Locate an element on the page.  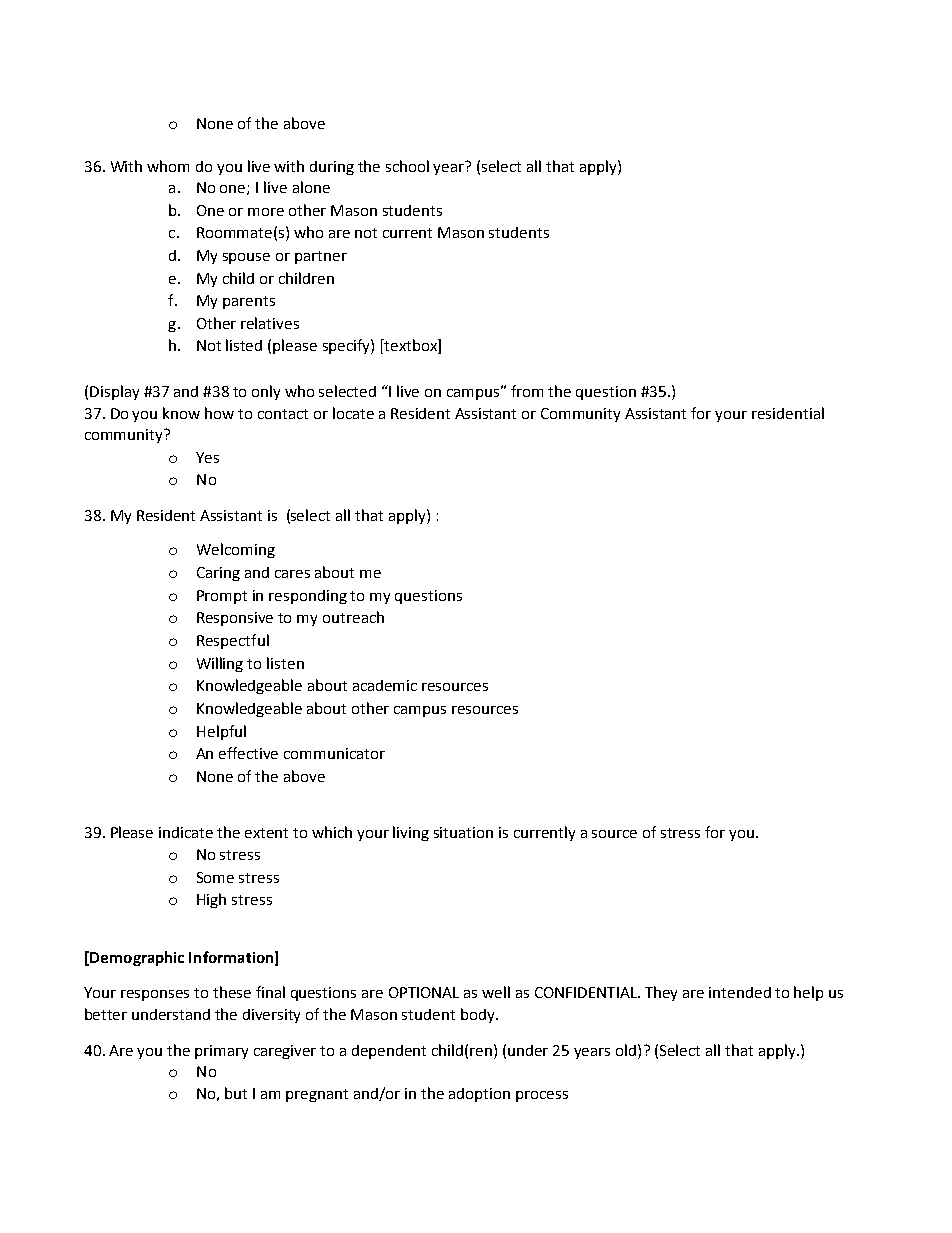
from is located at coordinates (527, 391).
